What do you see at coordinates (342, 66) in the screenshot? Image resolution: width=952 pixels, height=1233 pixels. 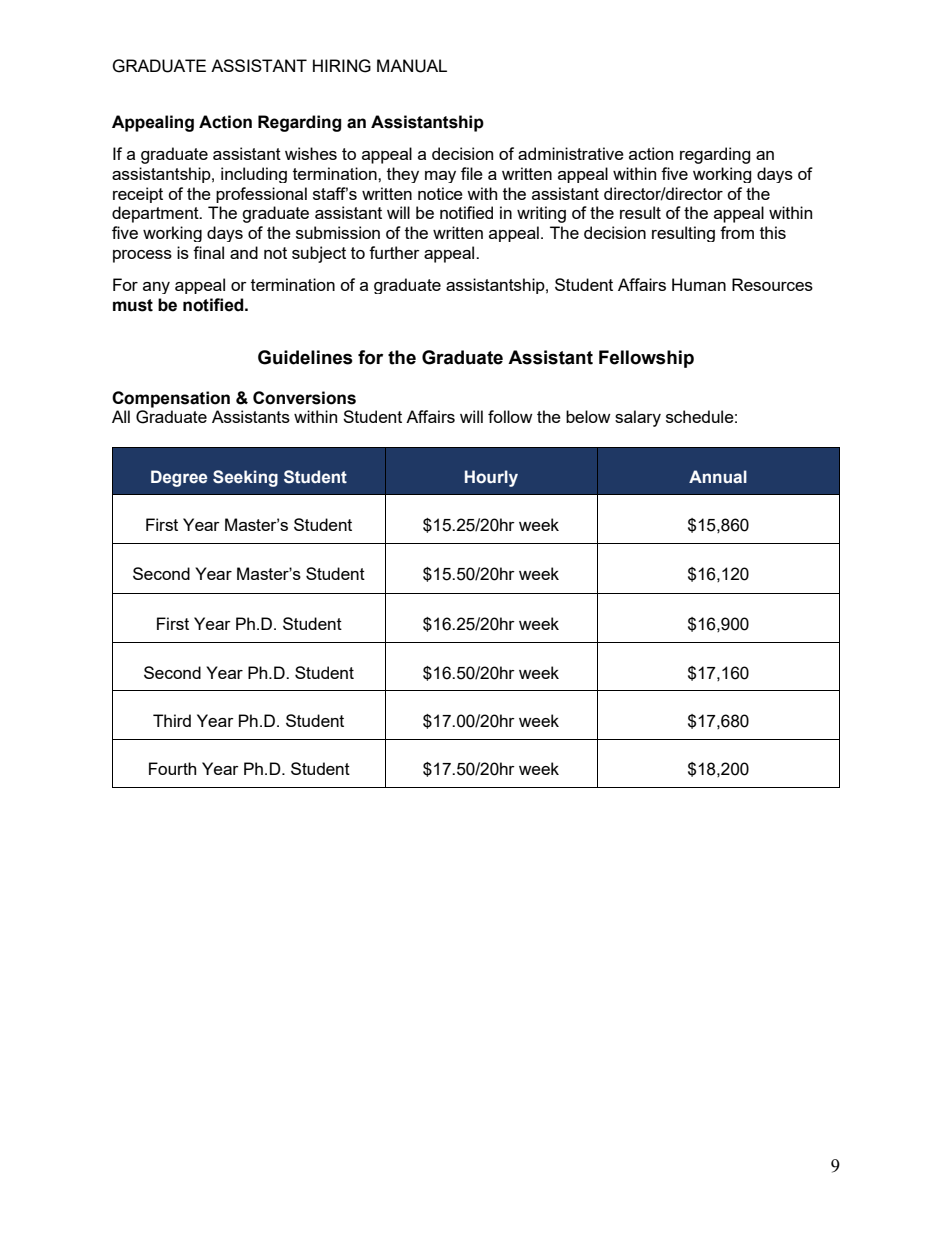 I see `HIRING` at bounding box center [342, 66].
